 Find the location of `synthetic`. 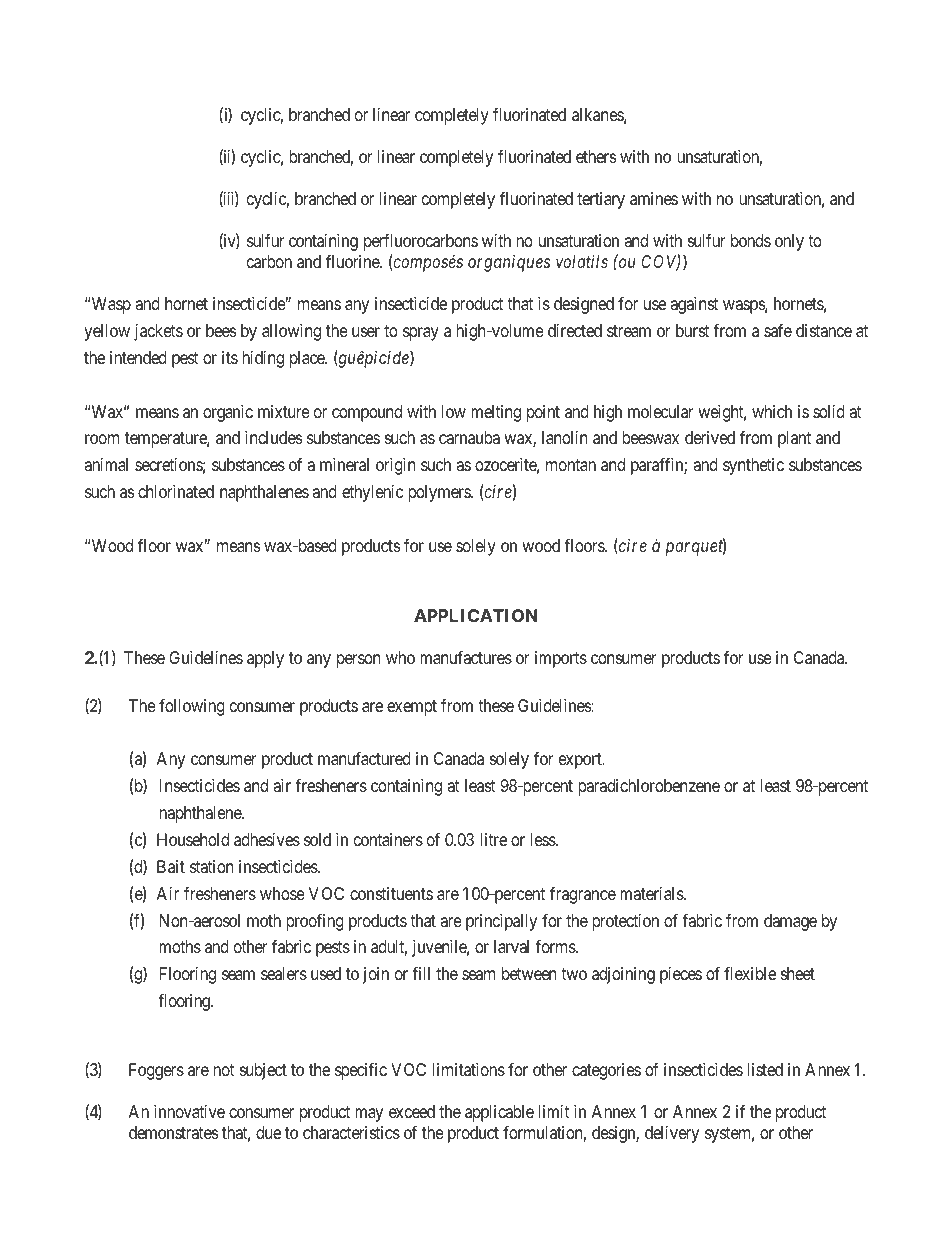

synthetic is located at coordinates (753, 466).
